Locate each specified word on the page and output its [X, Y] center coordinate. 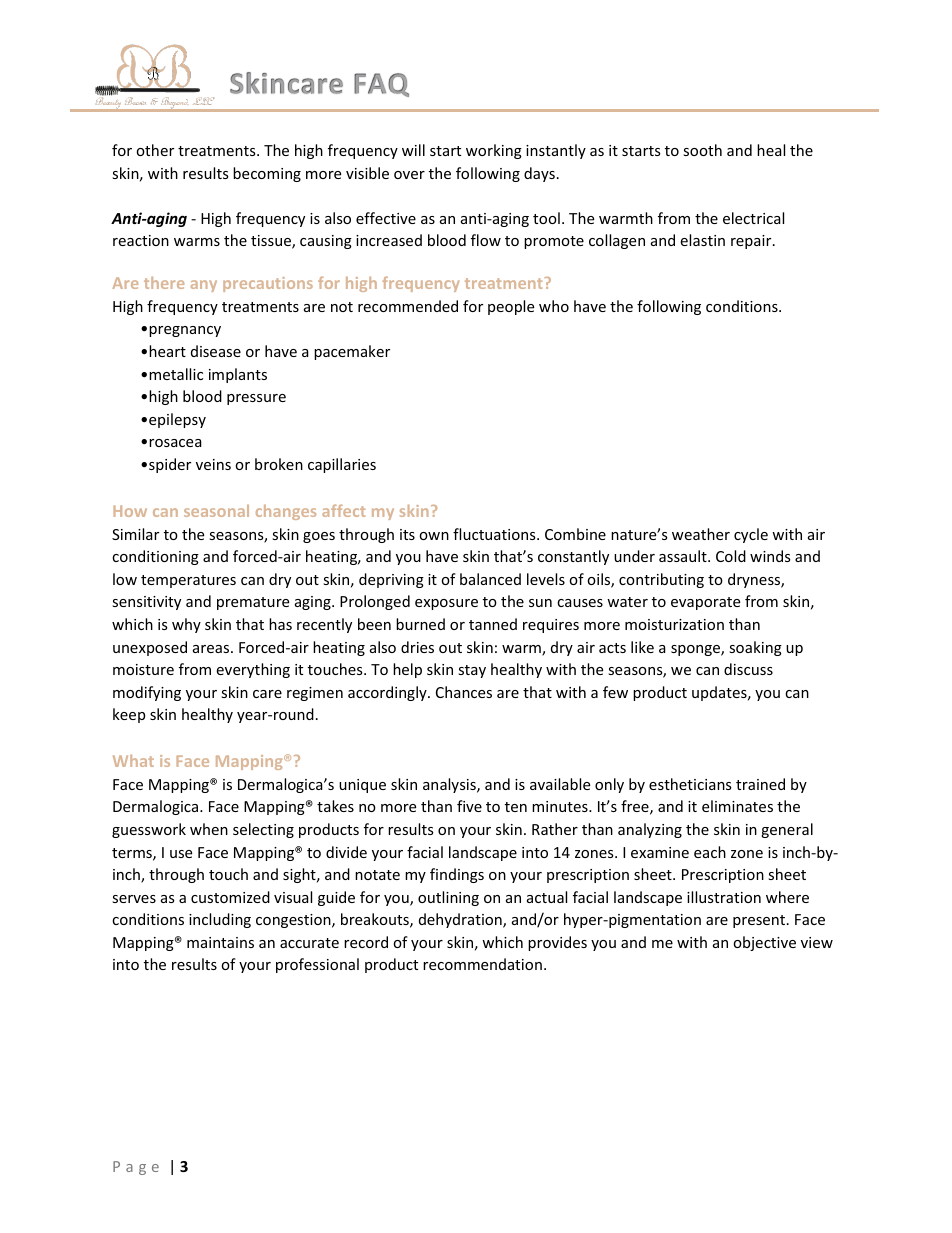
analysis [450, 785]
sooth [702, 150]
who [554, 306]
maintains [220, 942]
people [511, 307]
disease [216, 351]
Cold [731, 556]
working [494, 151]
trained [760, 784]
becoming [267, 174]
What [133, 761]
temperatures [188, 581]
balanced [490, 579]
